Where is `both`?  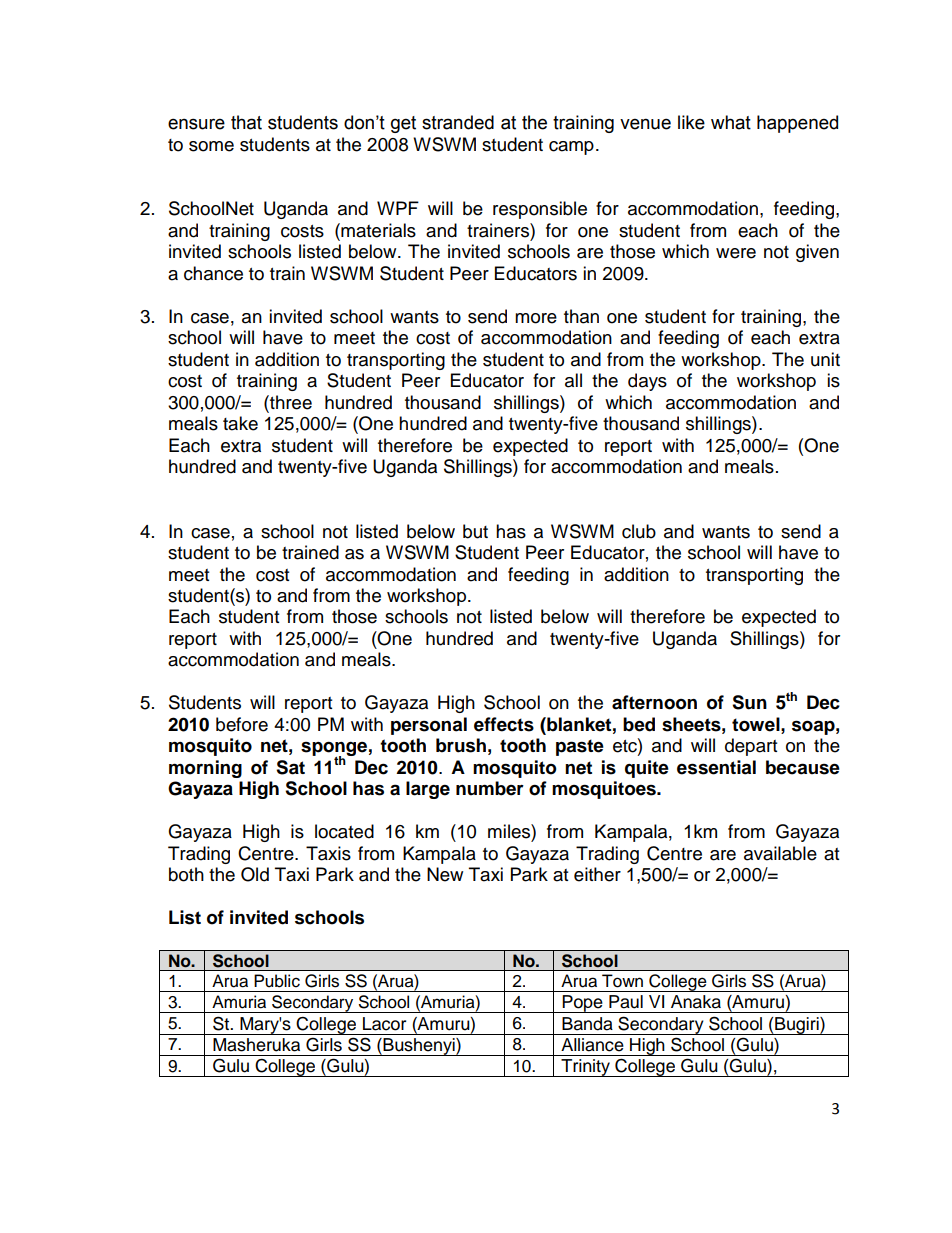 both is located at coordinates (186, 874).
